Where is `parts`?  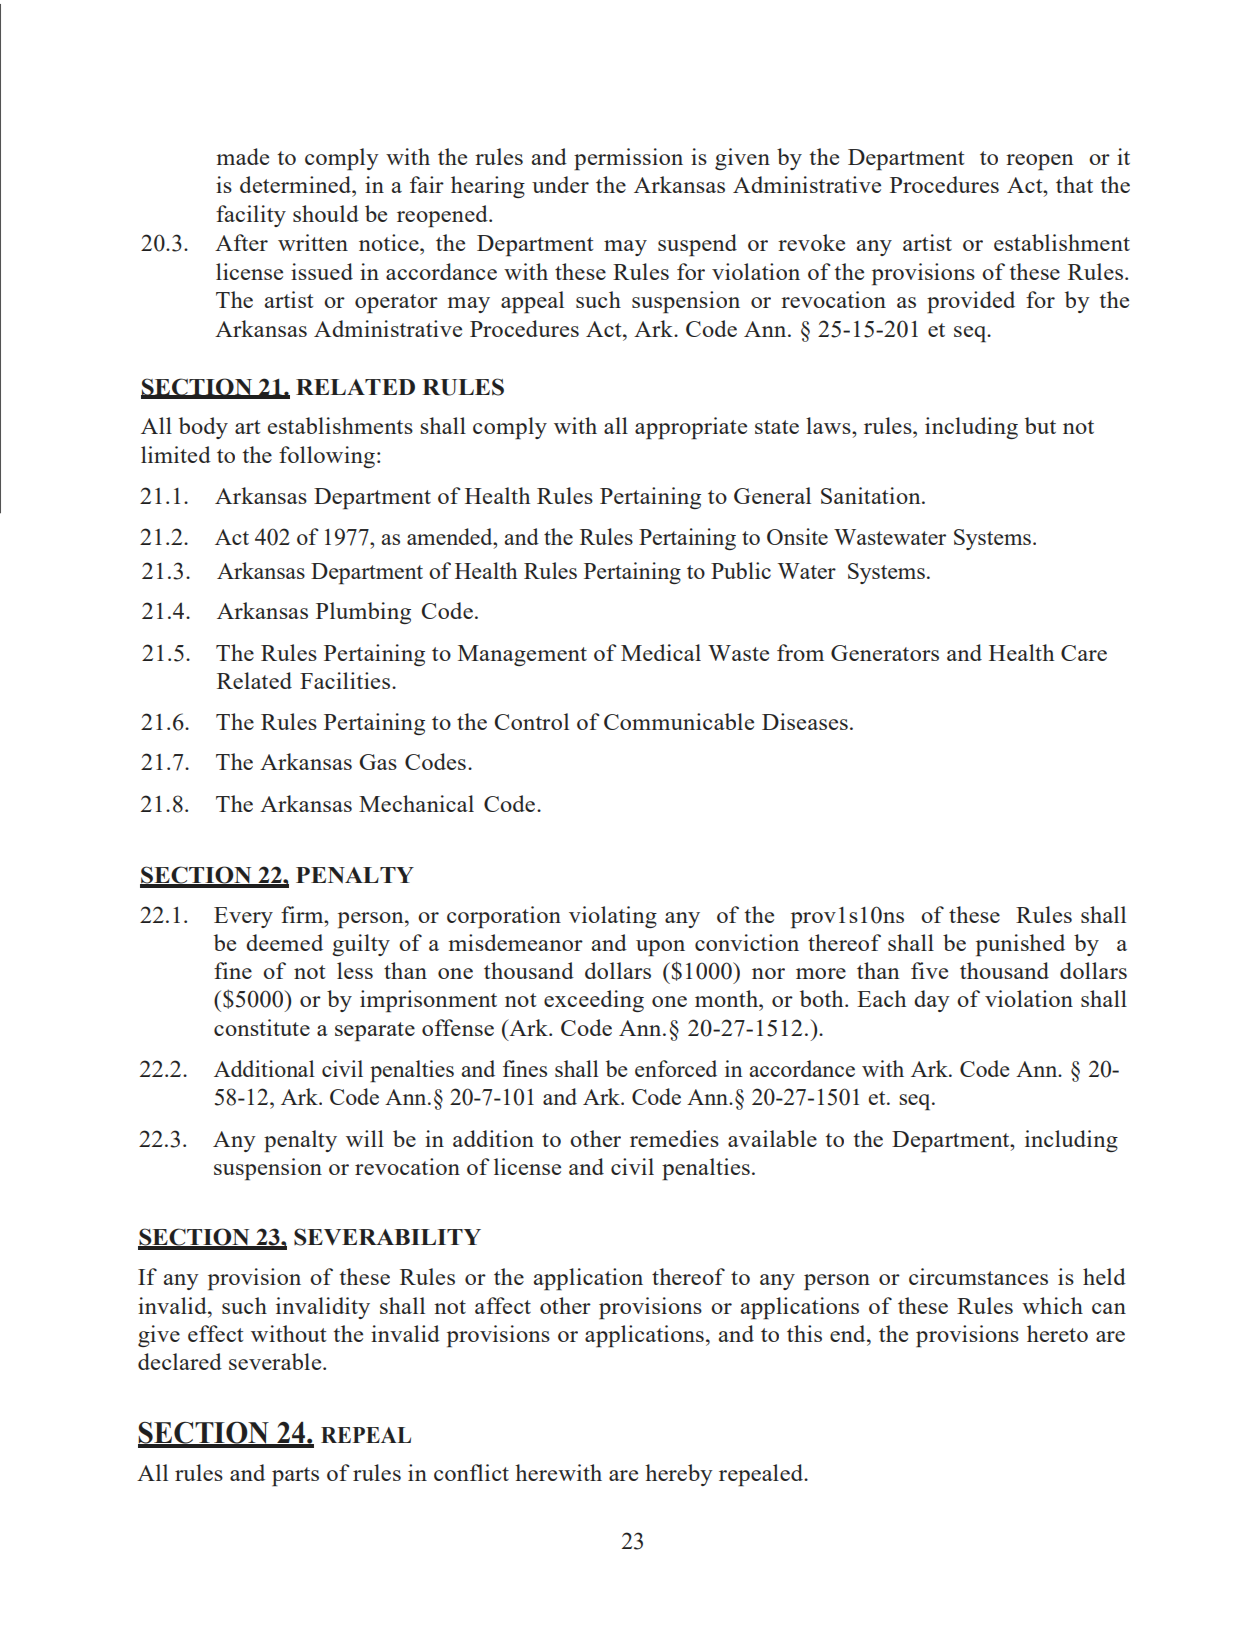
parts is located at coordinates (295, 1477).
